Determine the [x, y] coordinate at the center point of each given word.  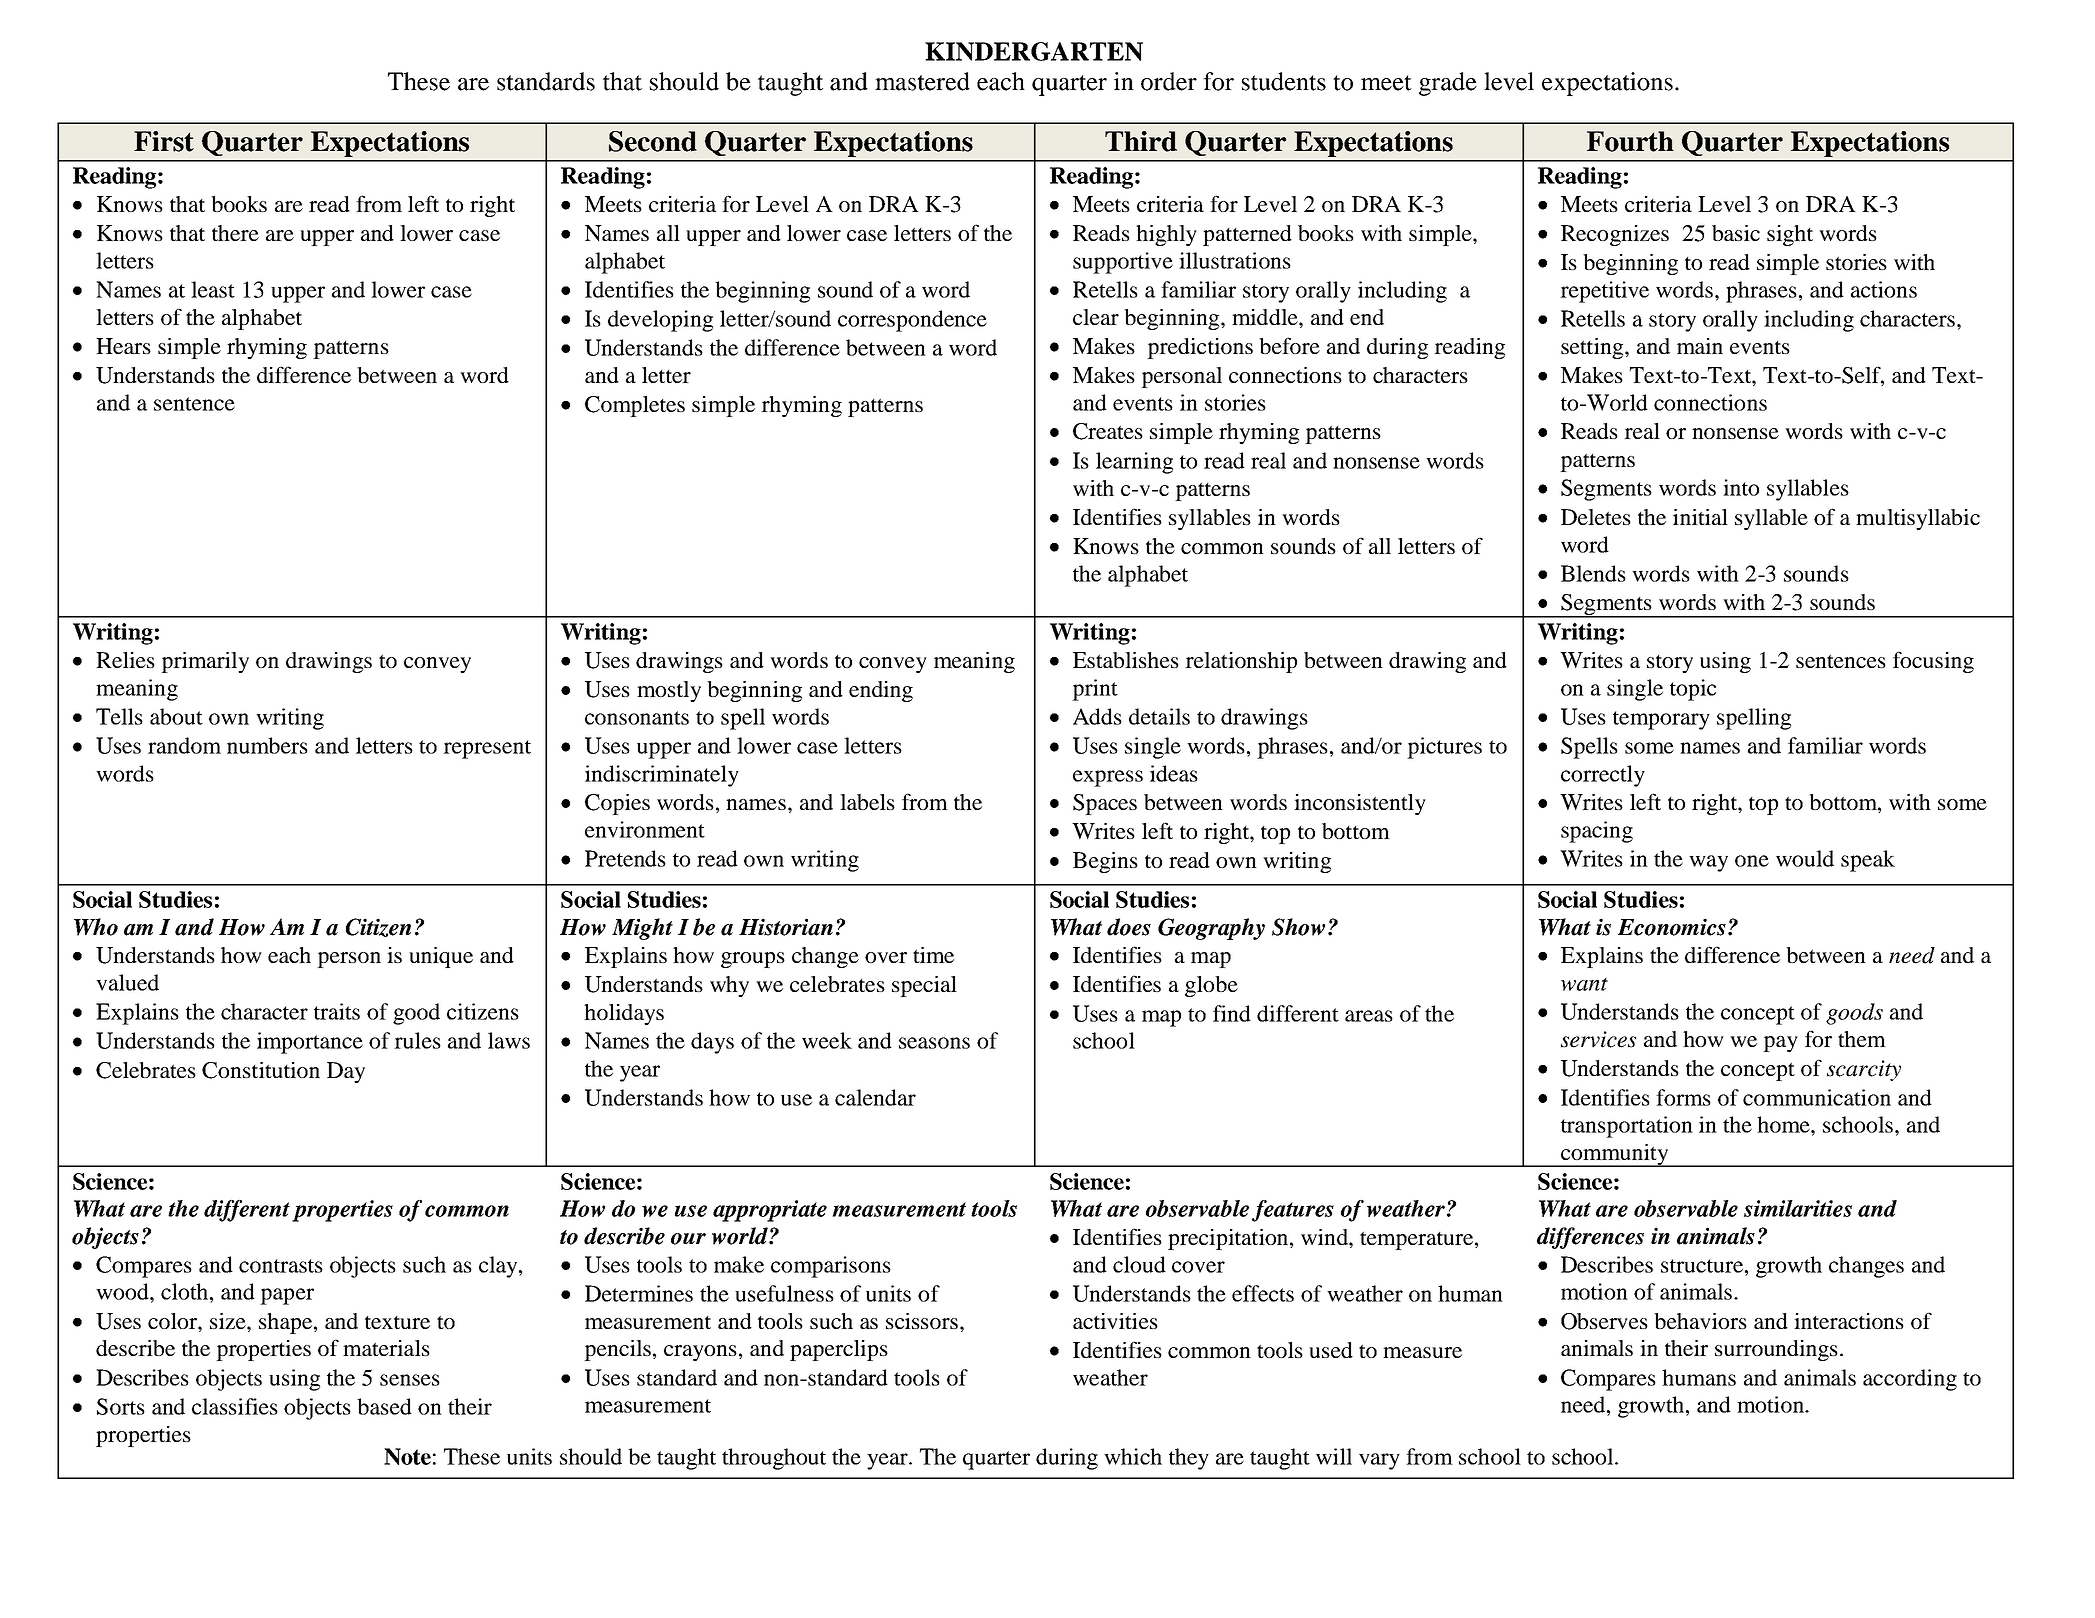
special [924, 986]
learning [1134, 463]
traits [337, 1011]
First [164, 141]
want [1584, 984]
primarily [205, 662]
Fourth [1630, 141]
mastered [922, 81]
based [384, 1406]
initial [1700, 517]
